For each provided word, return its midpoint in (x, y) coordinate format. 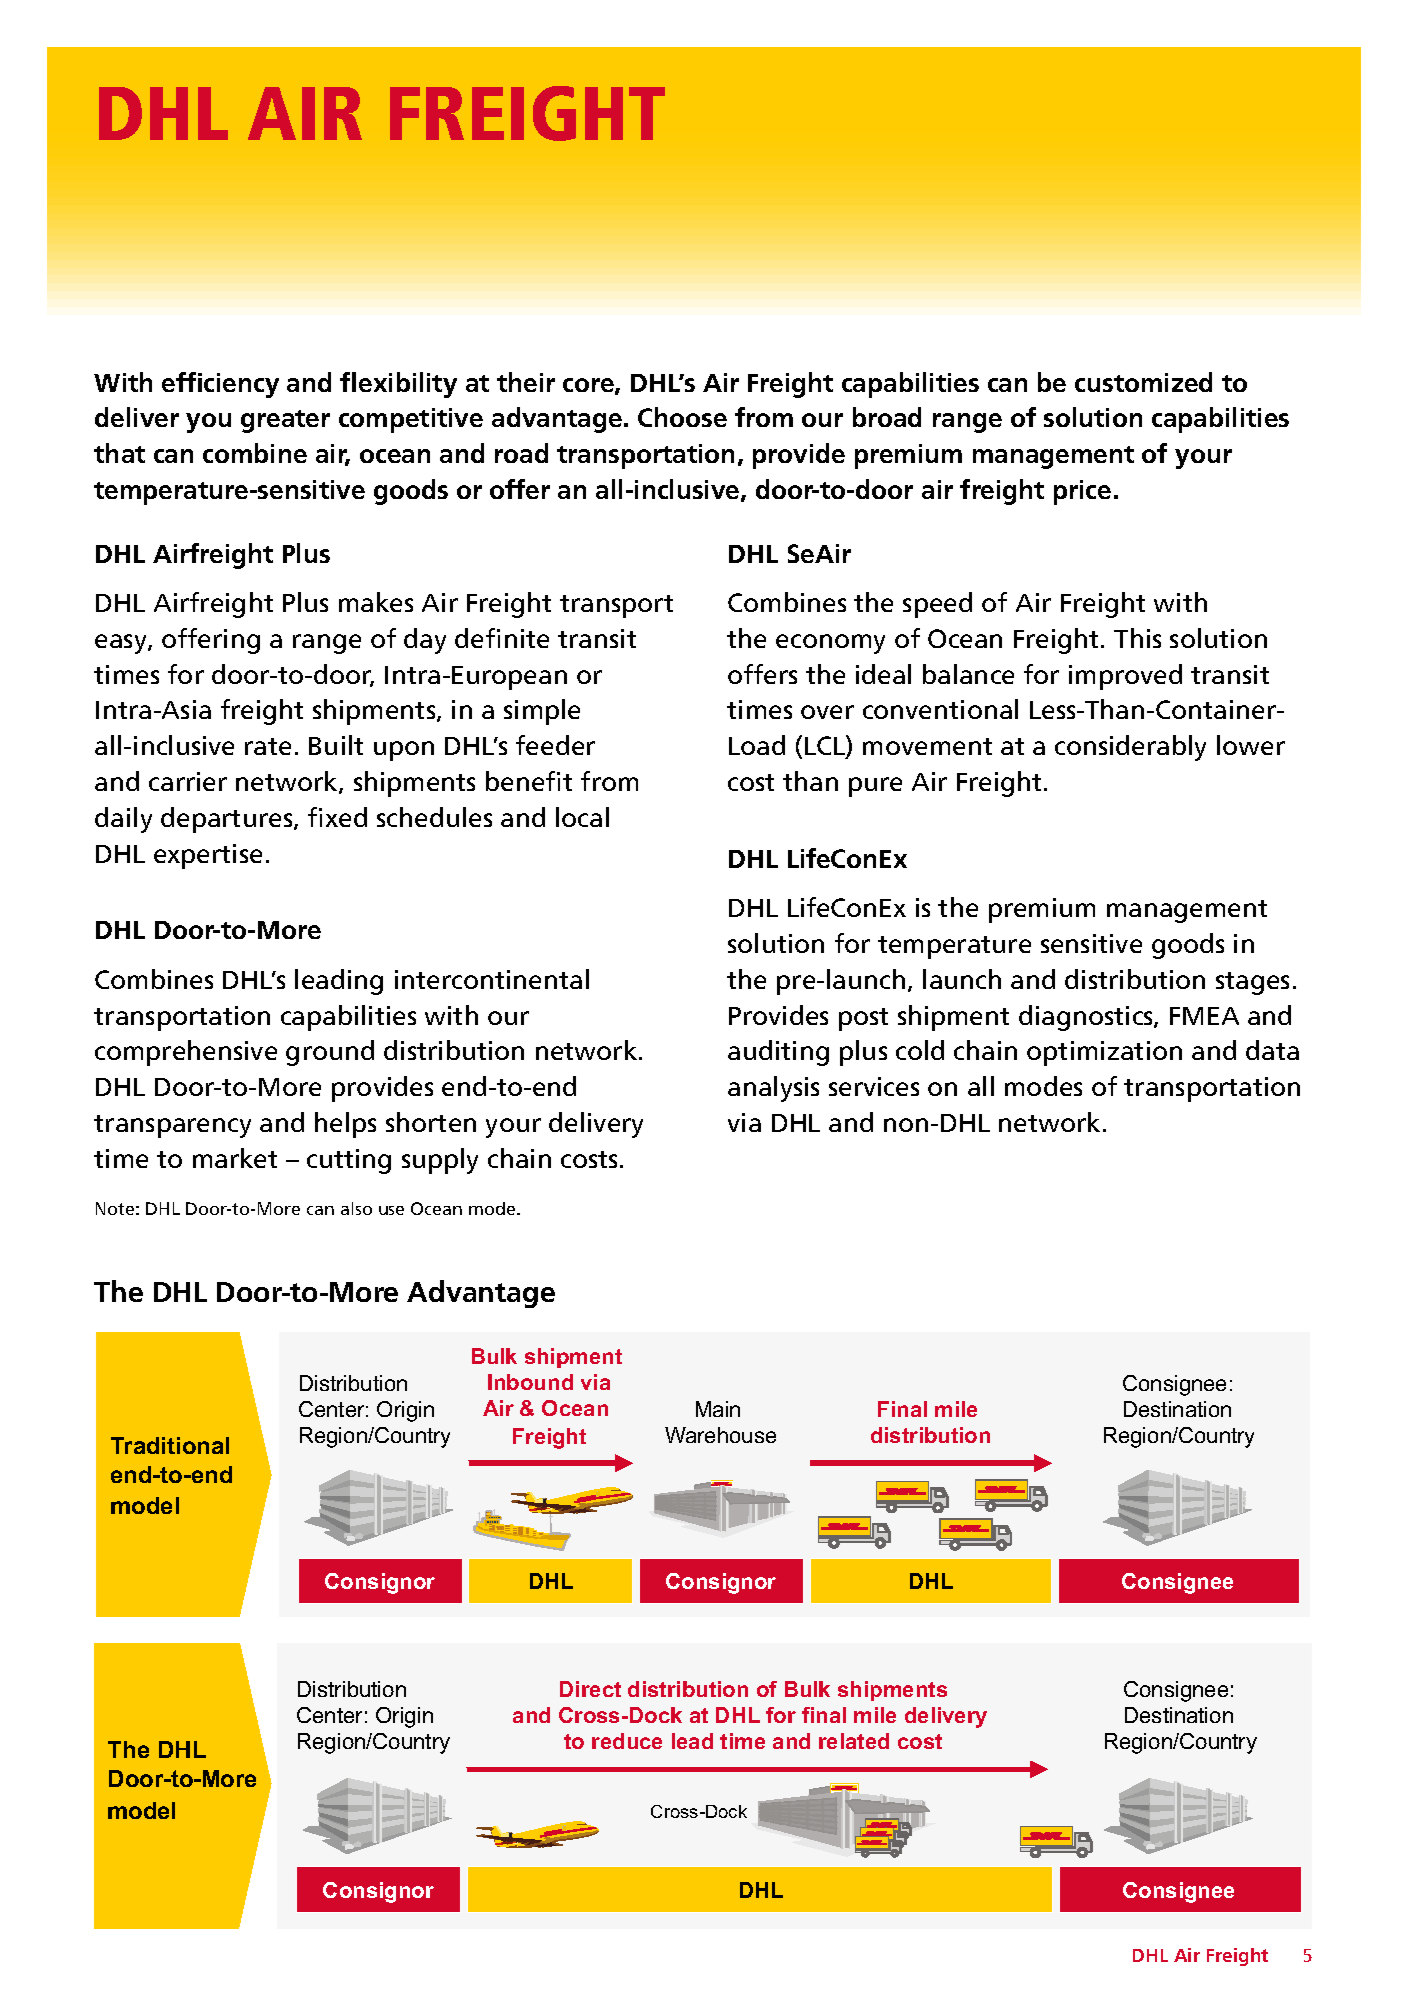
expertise (208, 856)
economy (830, 644)
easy (122, 644)
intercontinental (492, 979)
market (235, 1158)
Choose (682, 417)
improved (1125, 677)
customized (1143, 382)
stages (1252, 983)
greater (285, 421)
